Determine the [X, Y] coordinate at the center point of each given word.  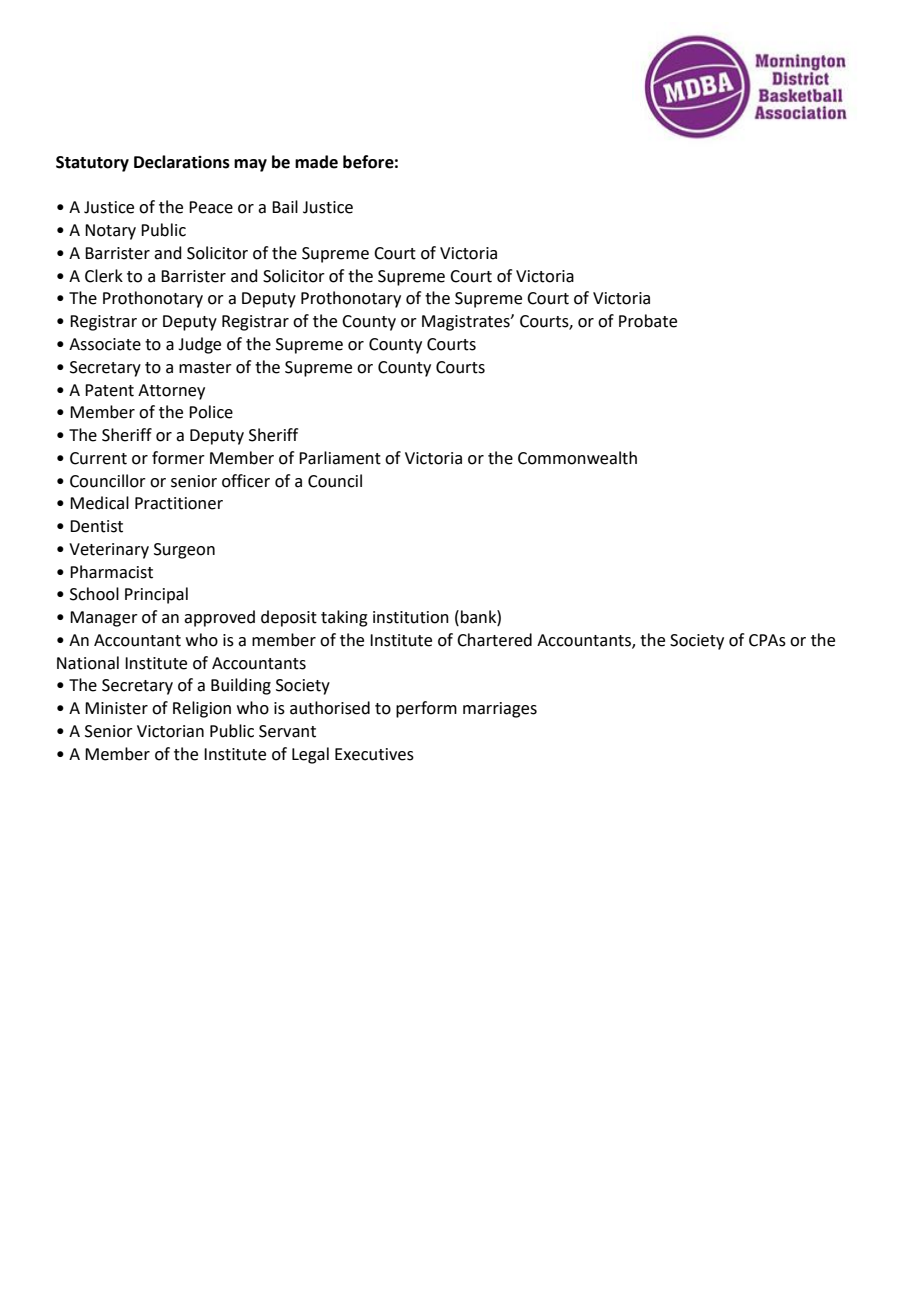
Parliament [340, 458]
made [316, 162]
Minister [116, 708]
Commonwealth [577, 458]
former [178, 458]
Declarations [182, 162]
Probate [648, 321]
